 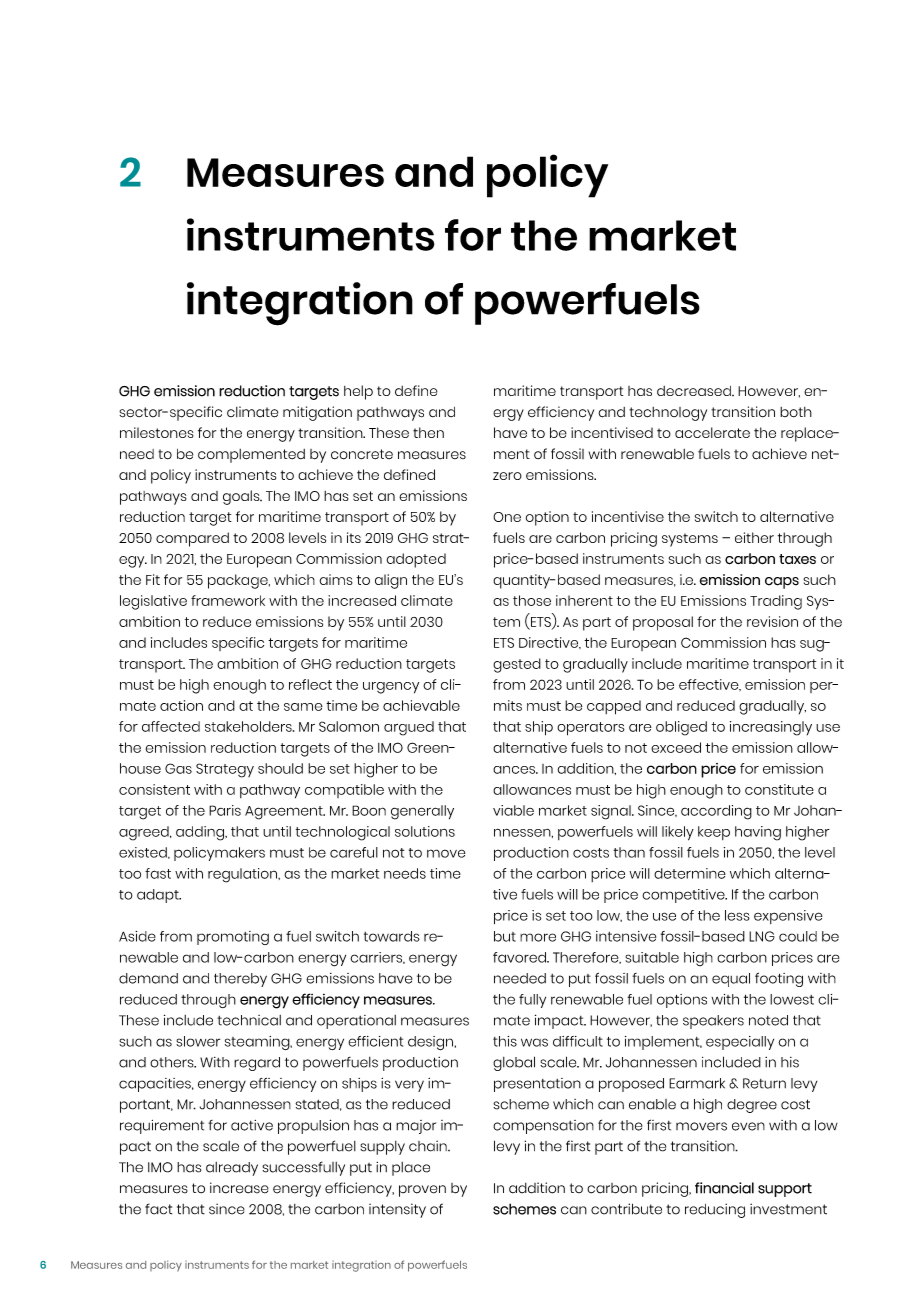 I want to click on milestones, so click(x=157, y=432).
